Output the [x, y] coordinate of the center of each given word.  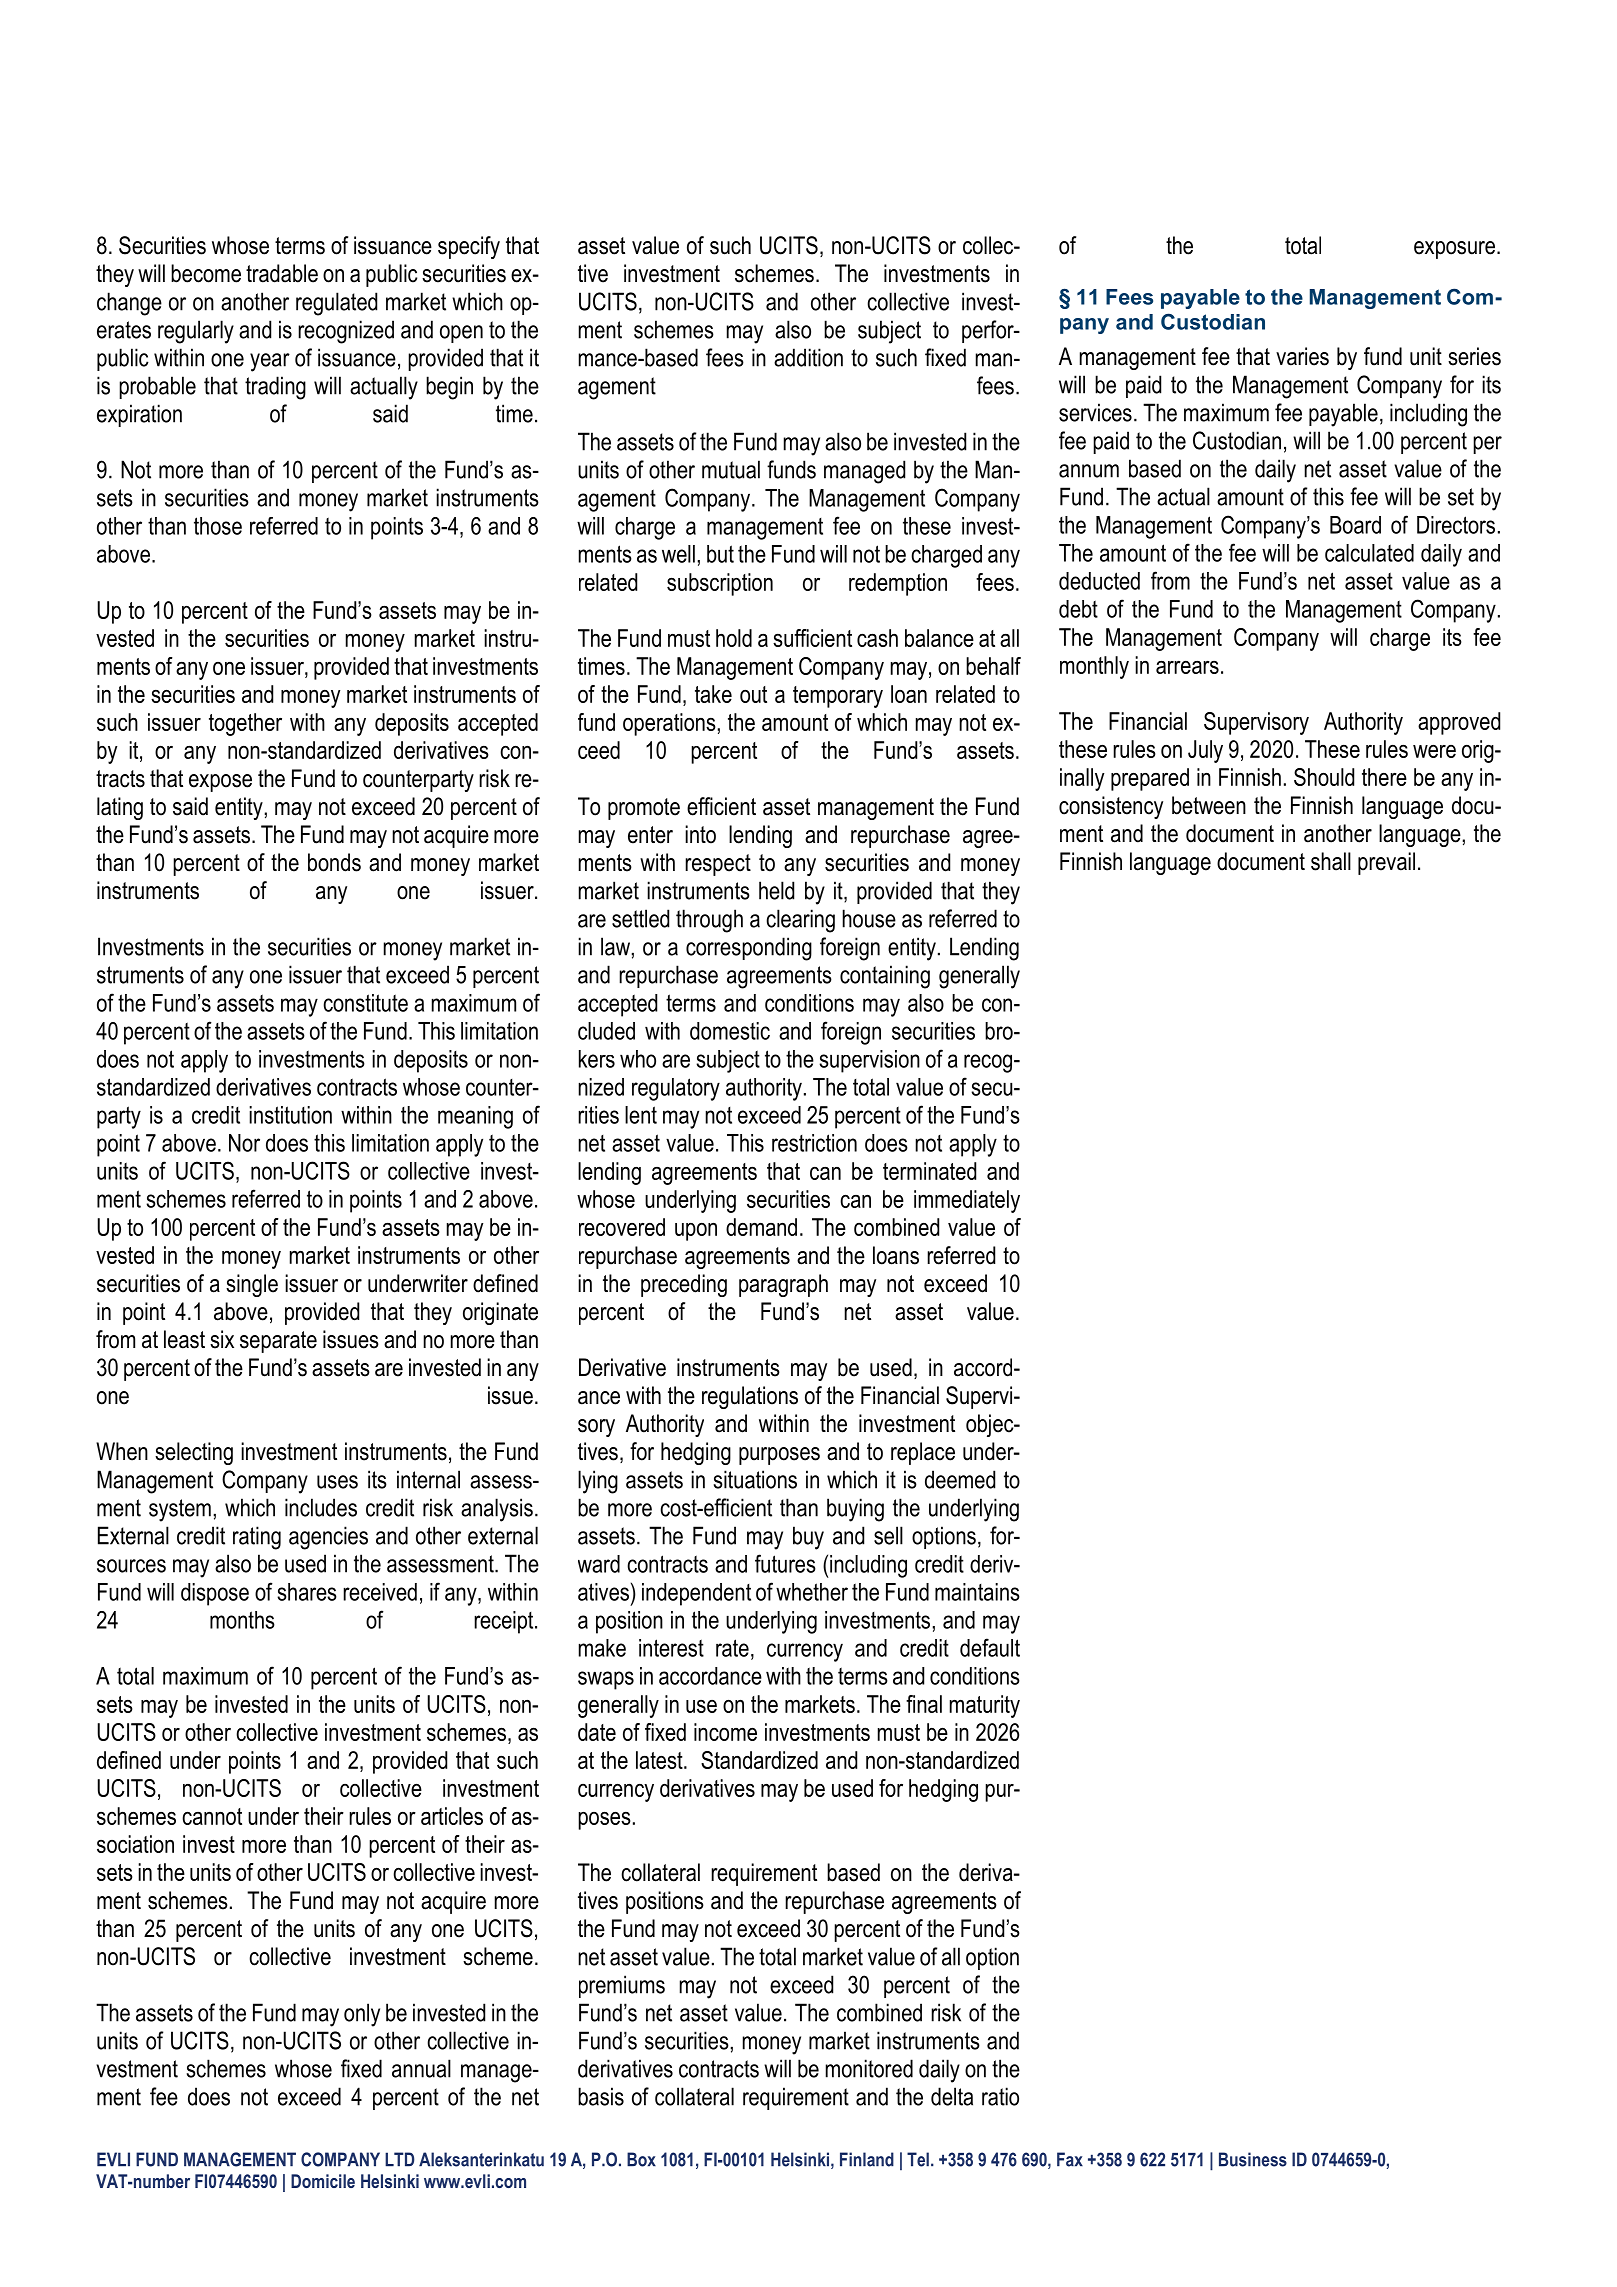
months [242, 1620]
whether [812, 1592]
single [252, 1285]
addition [808, 357]
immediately [967, 1201]
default [990, 1647]
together [245, 724]
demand [761, 1227]
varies [1302, 356]
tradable [282, 273]
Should [1324, 777]
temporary [838, 697]
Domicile [323, 2181]
